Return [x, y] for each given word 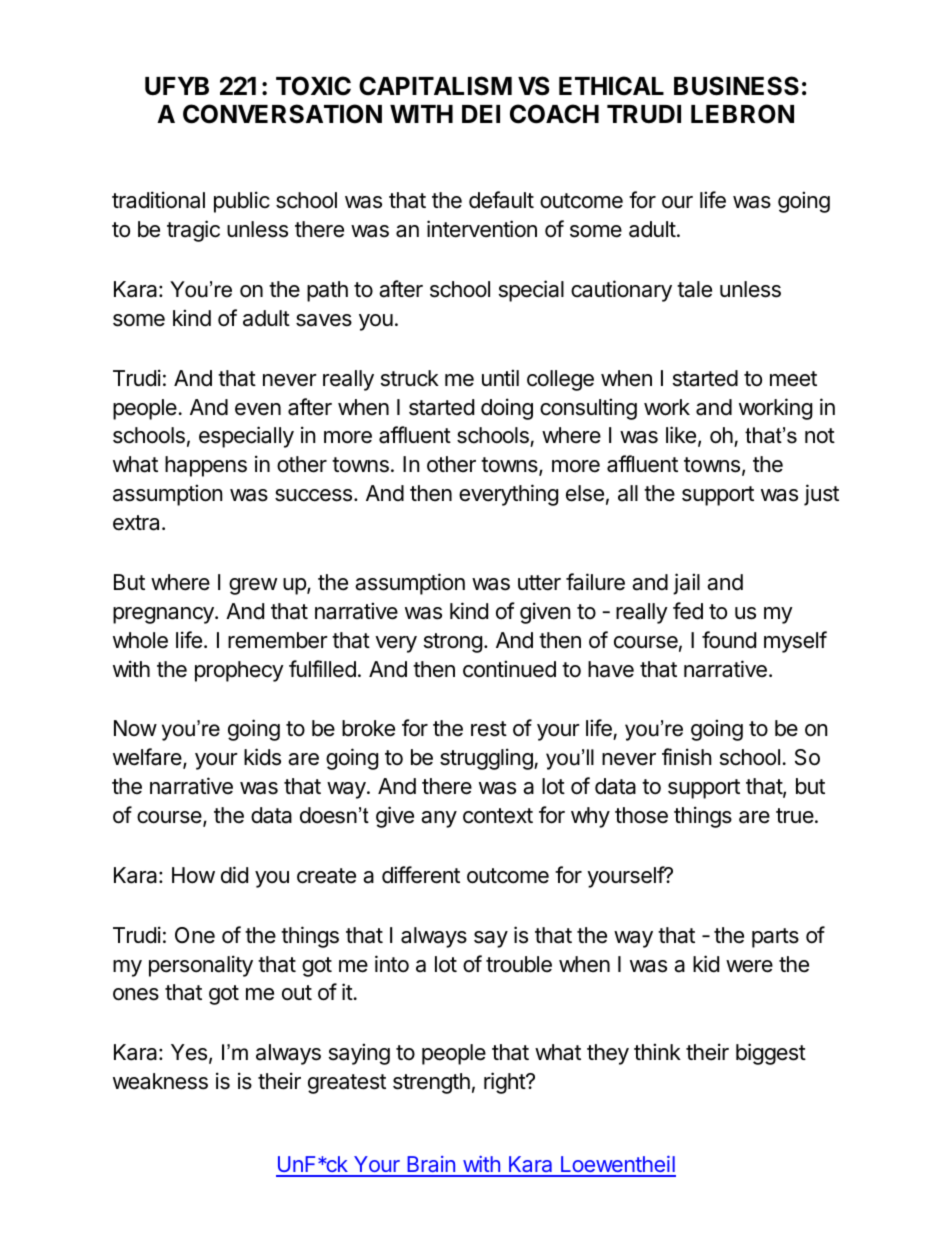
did [234, 875]
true [796, 816]
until [500, 377]
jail [686, 584]
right [505, 1083]
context [498, 816]
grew [253, 586]
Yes [189, 1052]
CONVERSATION [282, 114]
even [258, 409]
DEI [481, 114]
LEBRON [742, 114]
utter [539, 583]
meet [793, 379]
